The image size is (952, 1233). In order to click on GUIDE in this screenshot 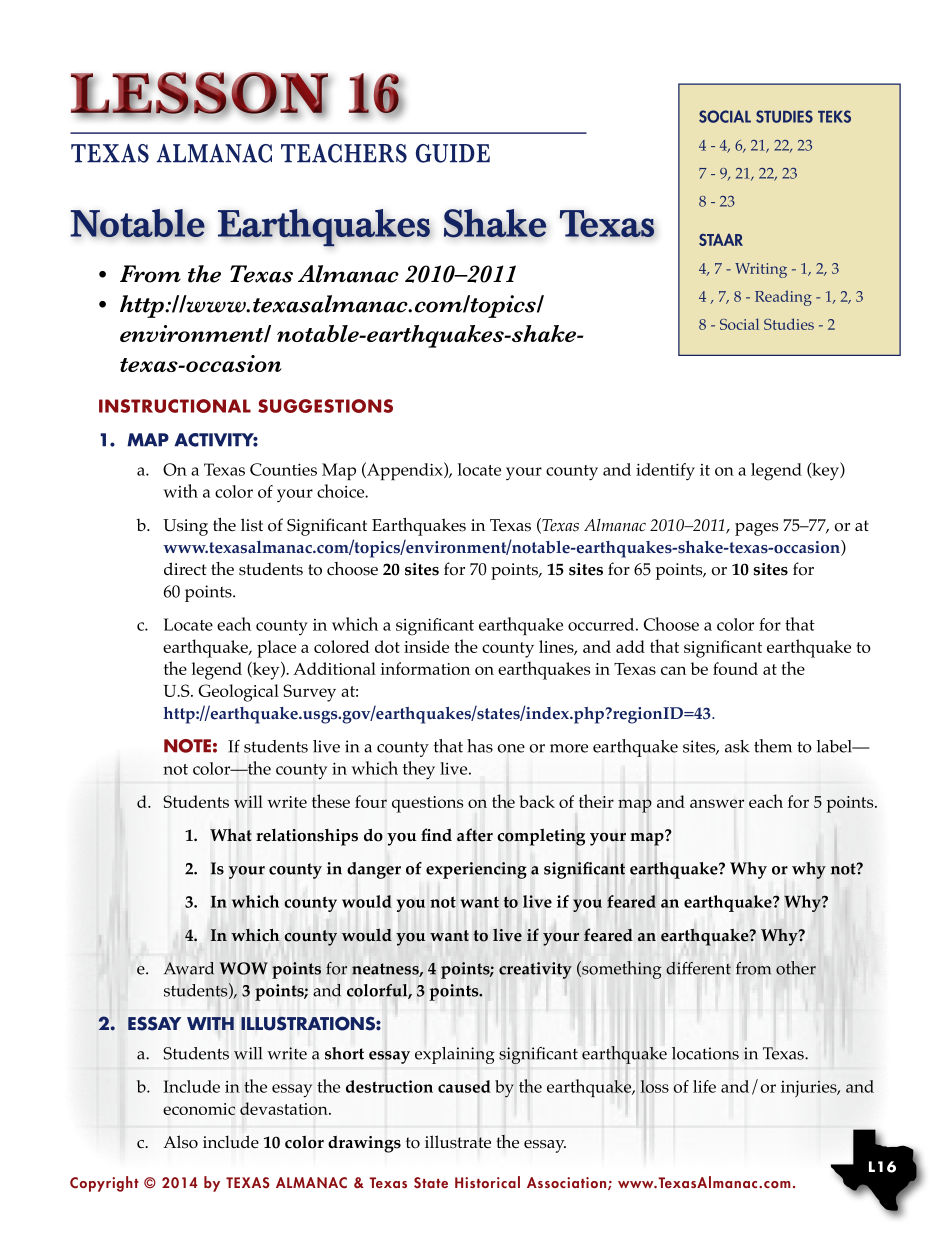, I will do `click(453, 153)`.
